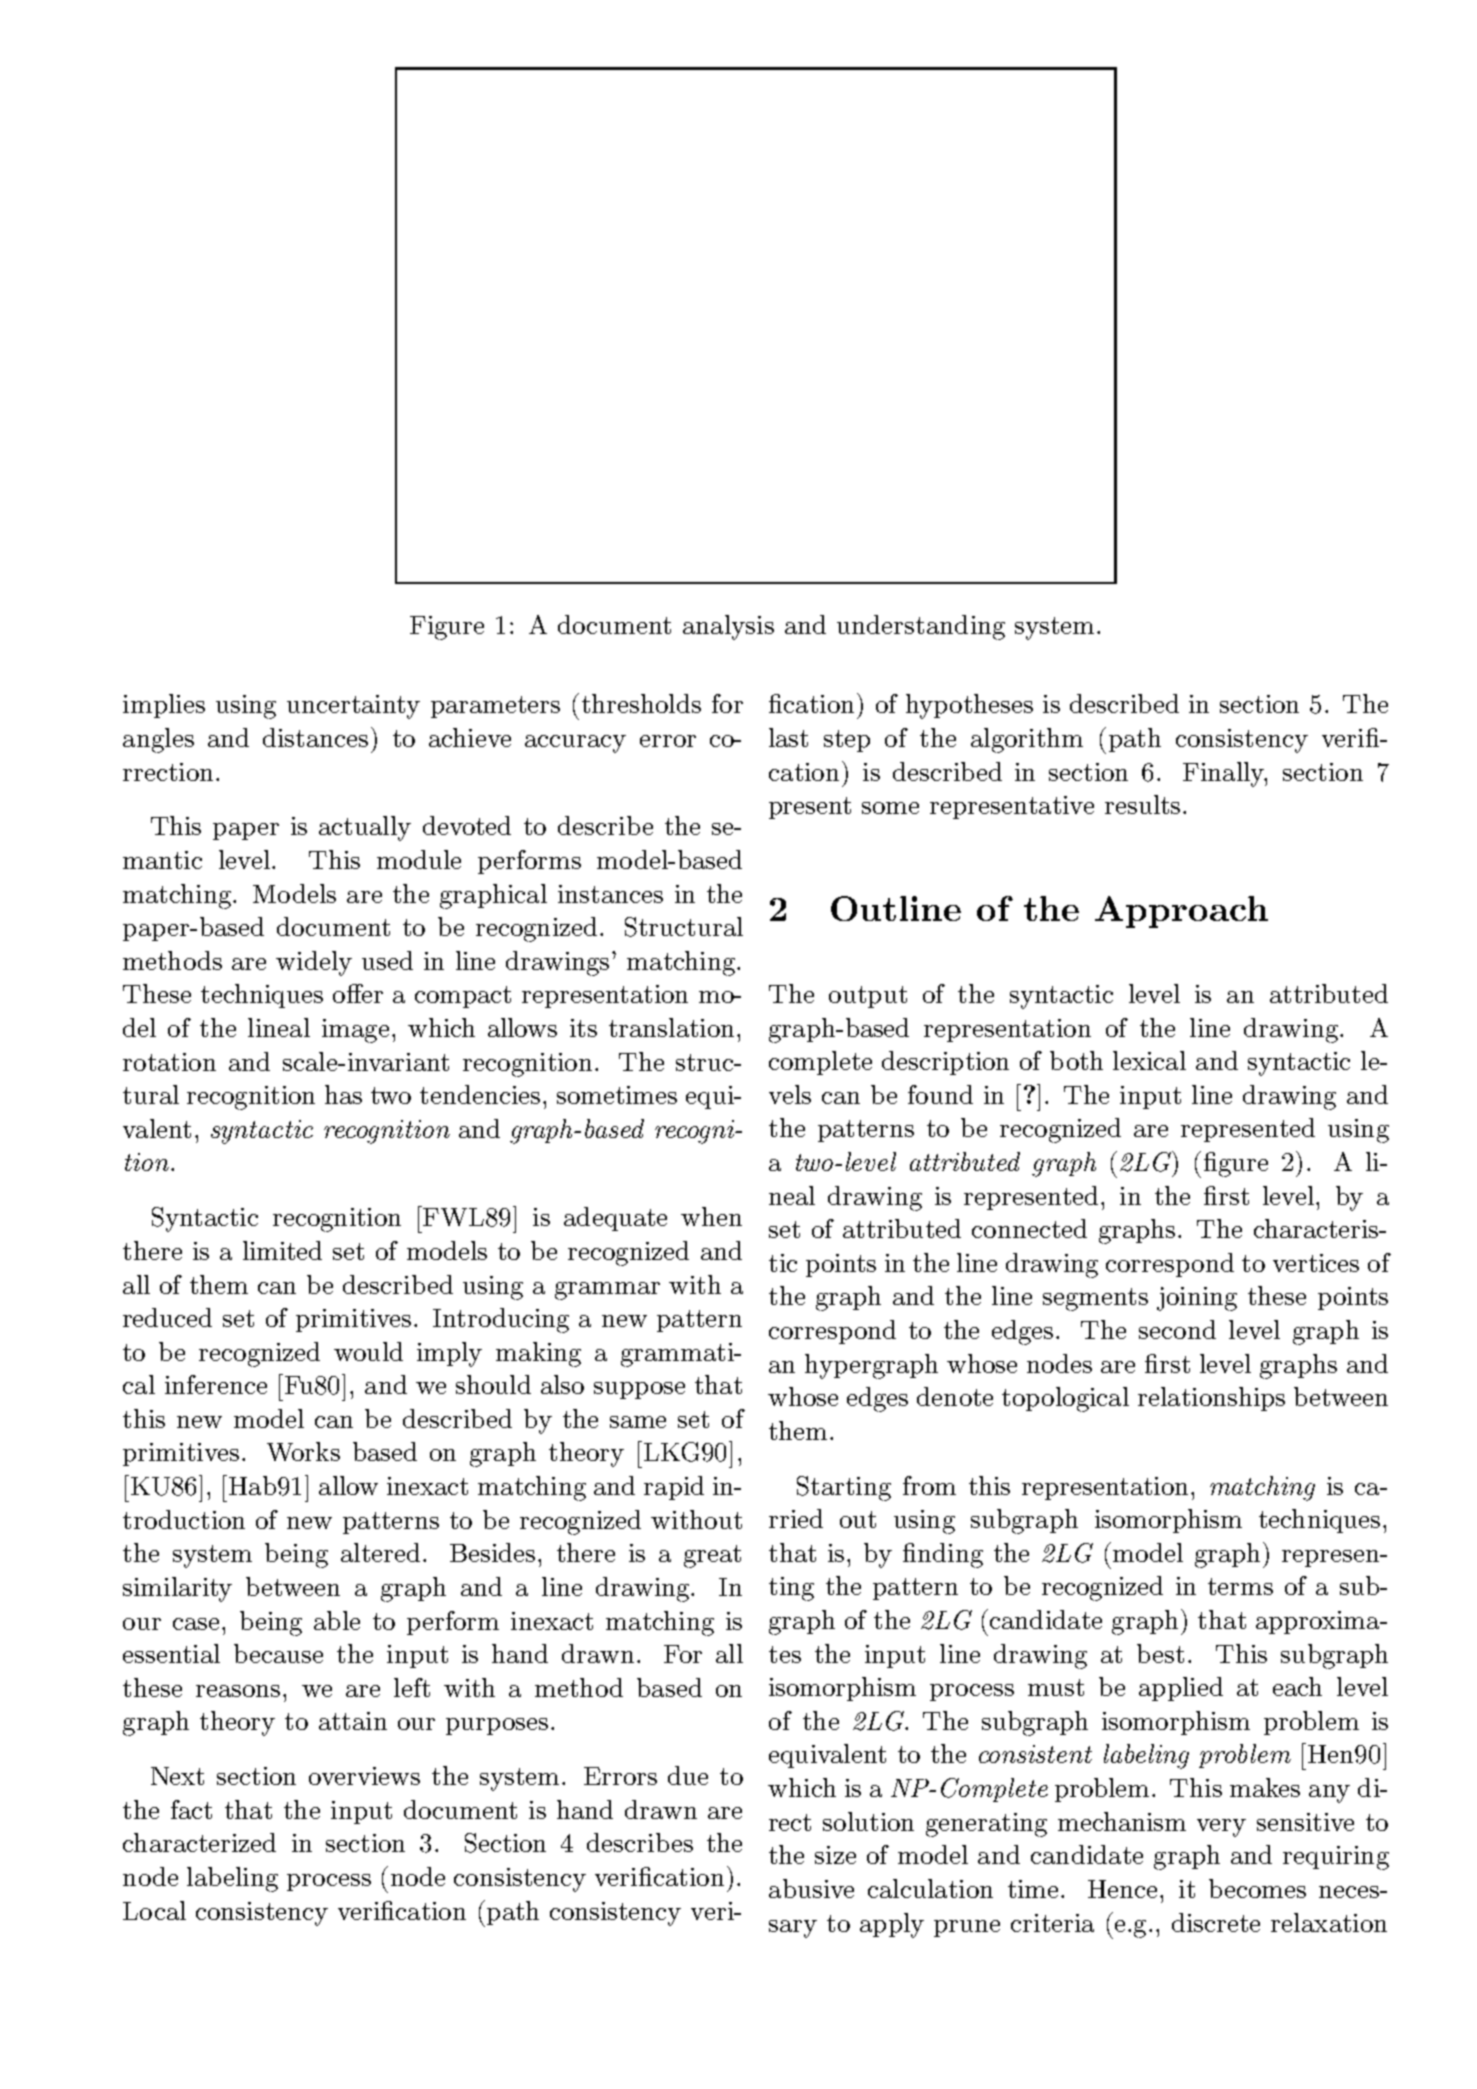  What do you see at coordinates (711, 1216) in the page?
I see `when` at bounding box center [711, 1216].
